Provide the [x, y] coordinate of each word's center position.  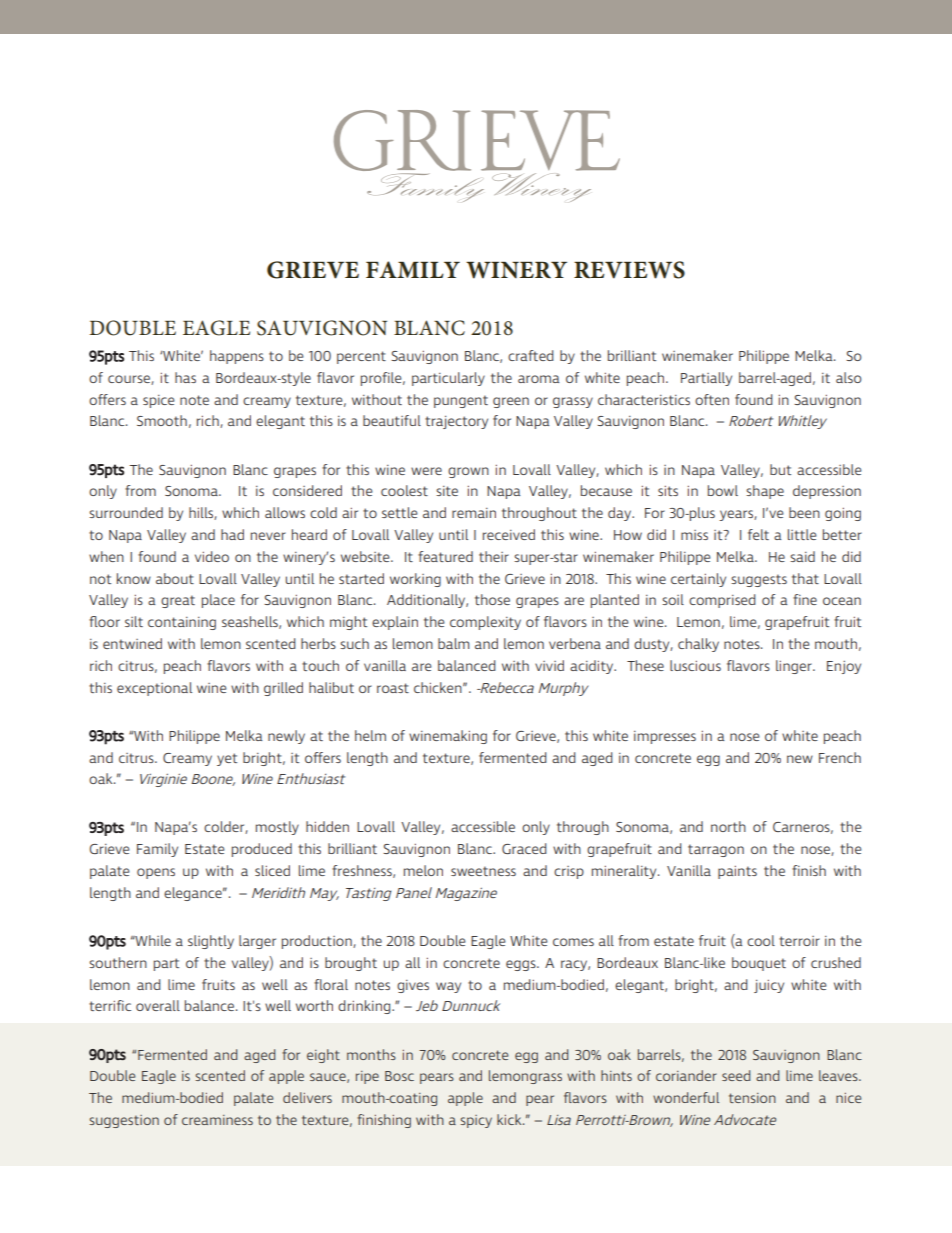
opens [156, 873]
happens [237, 357]
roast [393, 688]
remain [474, 513]
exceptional [154, 689]
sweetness [483, 871]
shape [765, 492]
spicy [476, 1121]
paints [737, 872]
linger [795, 667]
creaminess [217, 1120]
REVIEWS [629, 270]
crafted [531, 355]
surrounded [126, 512]
